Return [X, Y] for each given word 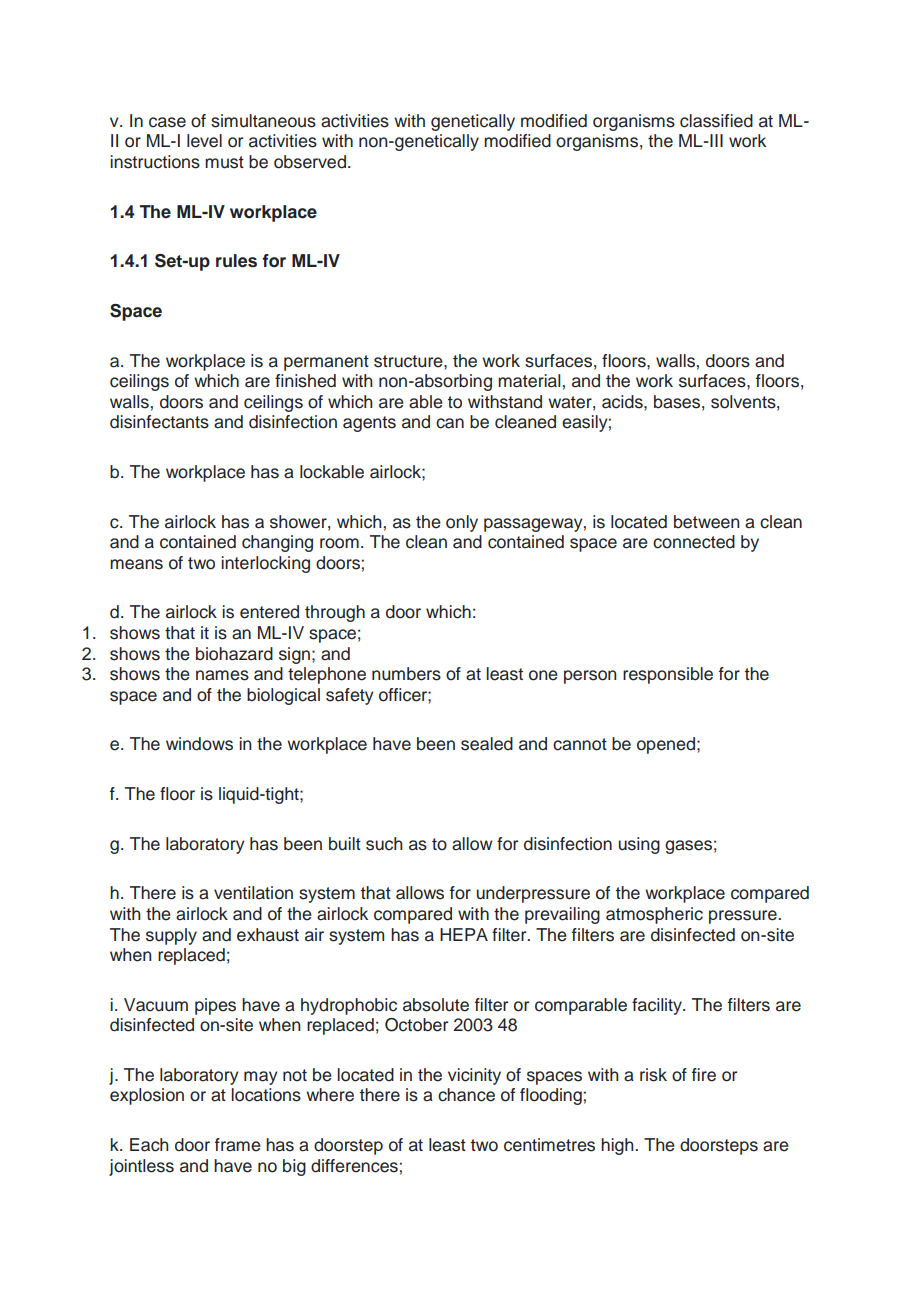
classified [716, 121]
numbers [406, 674]
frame [238, 1145]
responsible [668, 675]
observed [310, 162]
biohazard [234, 654]
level [204, 141]
